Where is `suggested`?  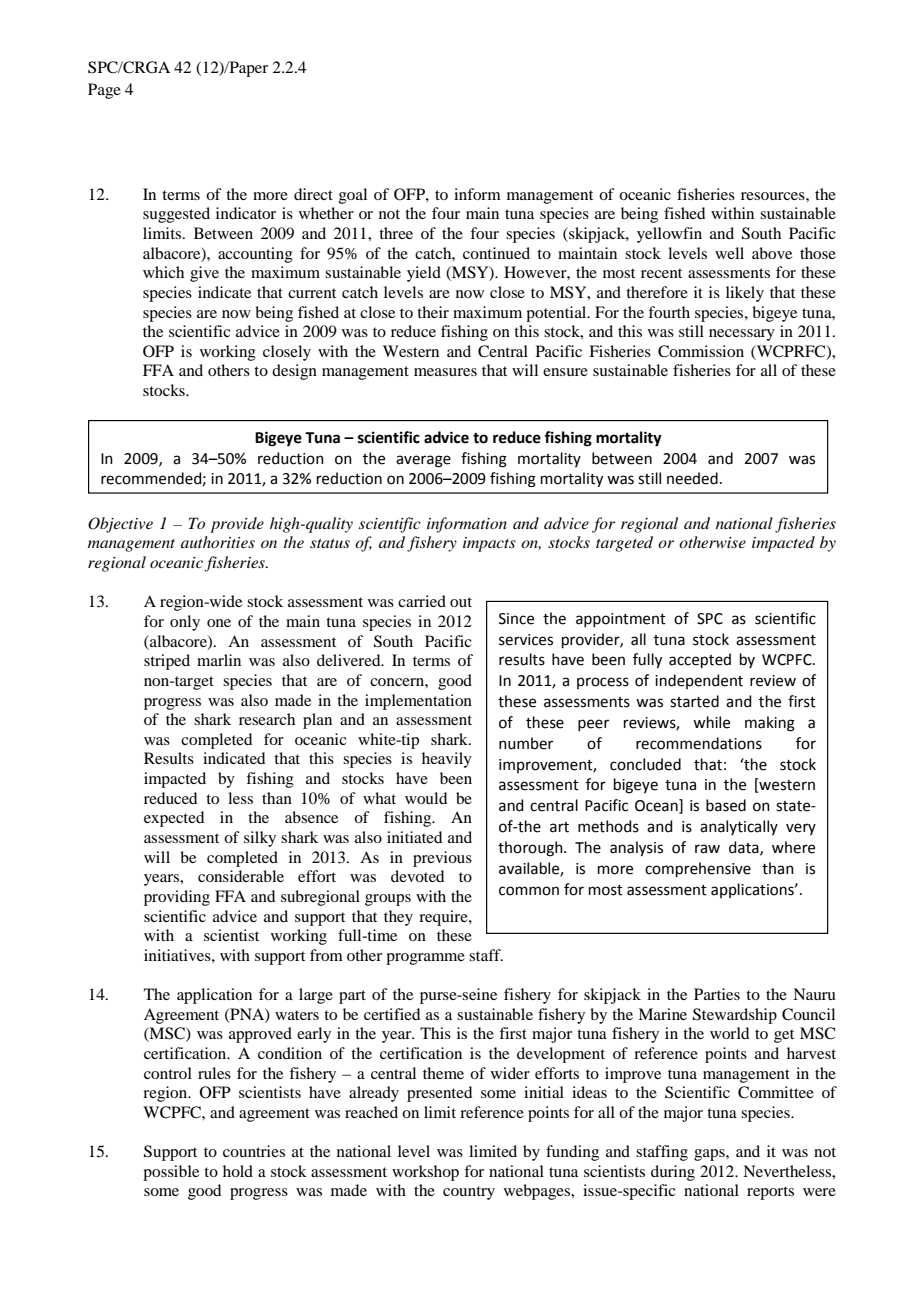 suggested is located at coordinates (176, 215).
